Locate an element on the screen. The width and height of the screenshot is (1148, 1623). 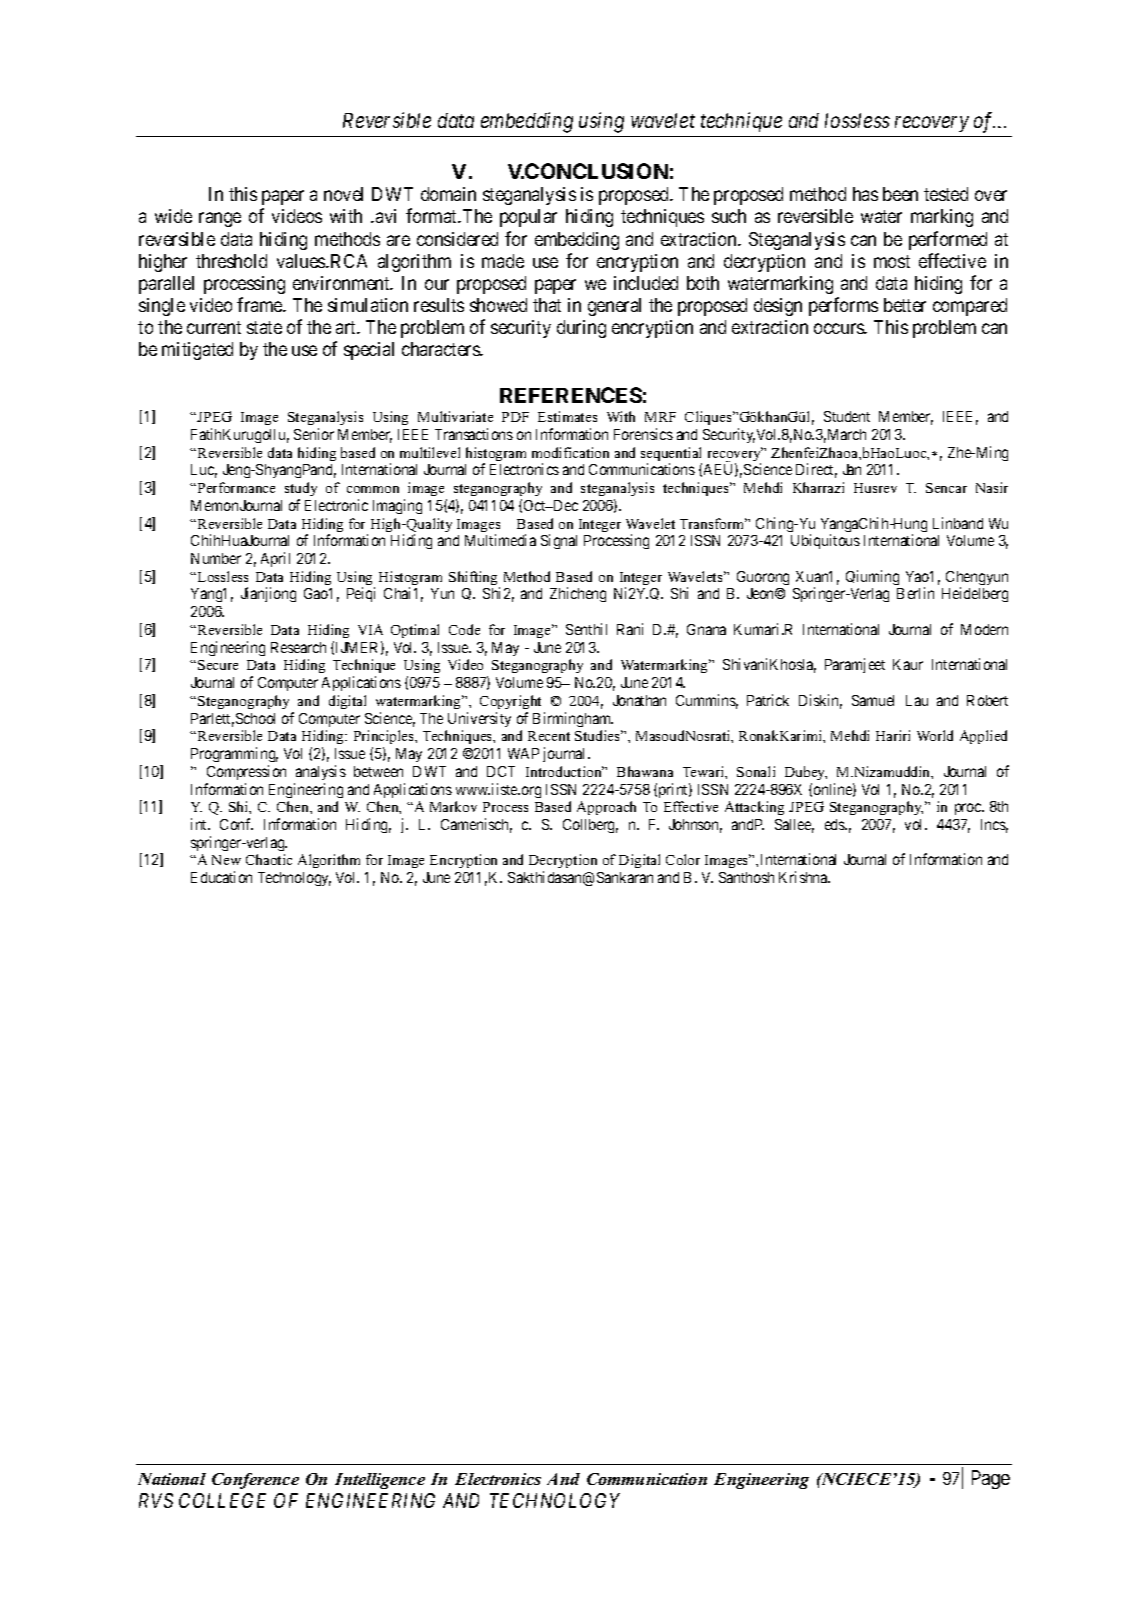
Approach is located at coordinates (606, 808).
